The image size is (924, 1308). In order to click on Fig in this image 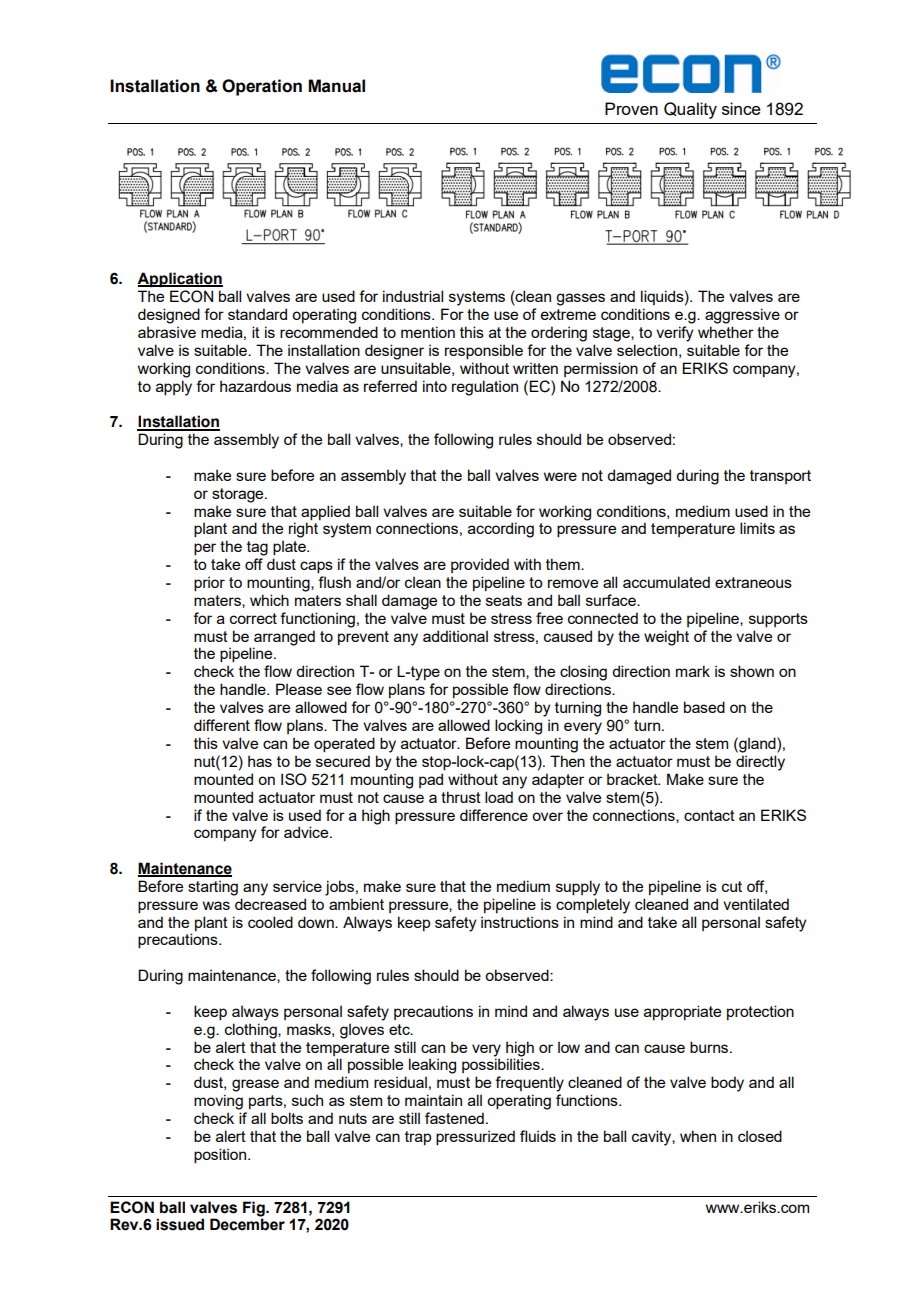, I will do `click(255, 1209)`.
